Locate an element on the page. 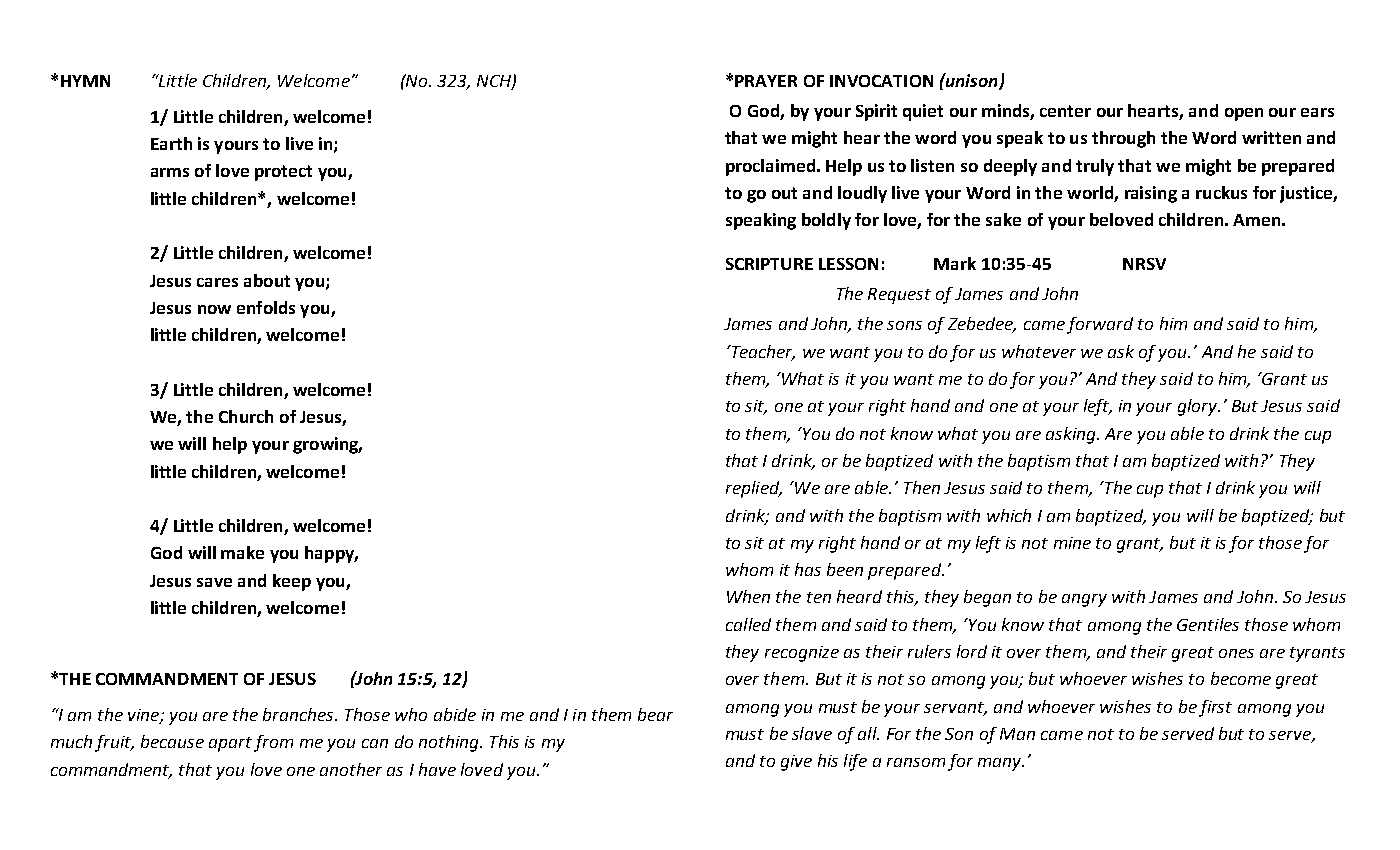  apart is located at coordinates (230, 744).
